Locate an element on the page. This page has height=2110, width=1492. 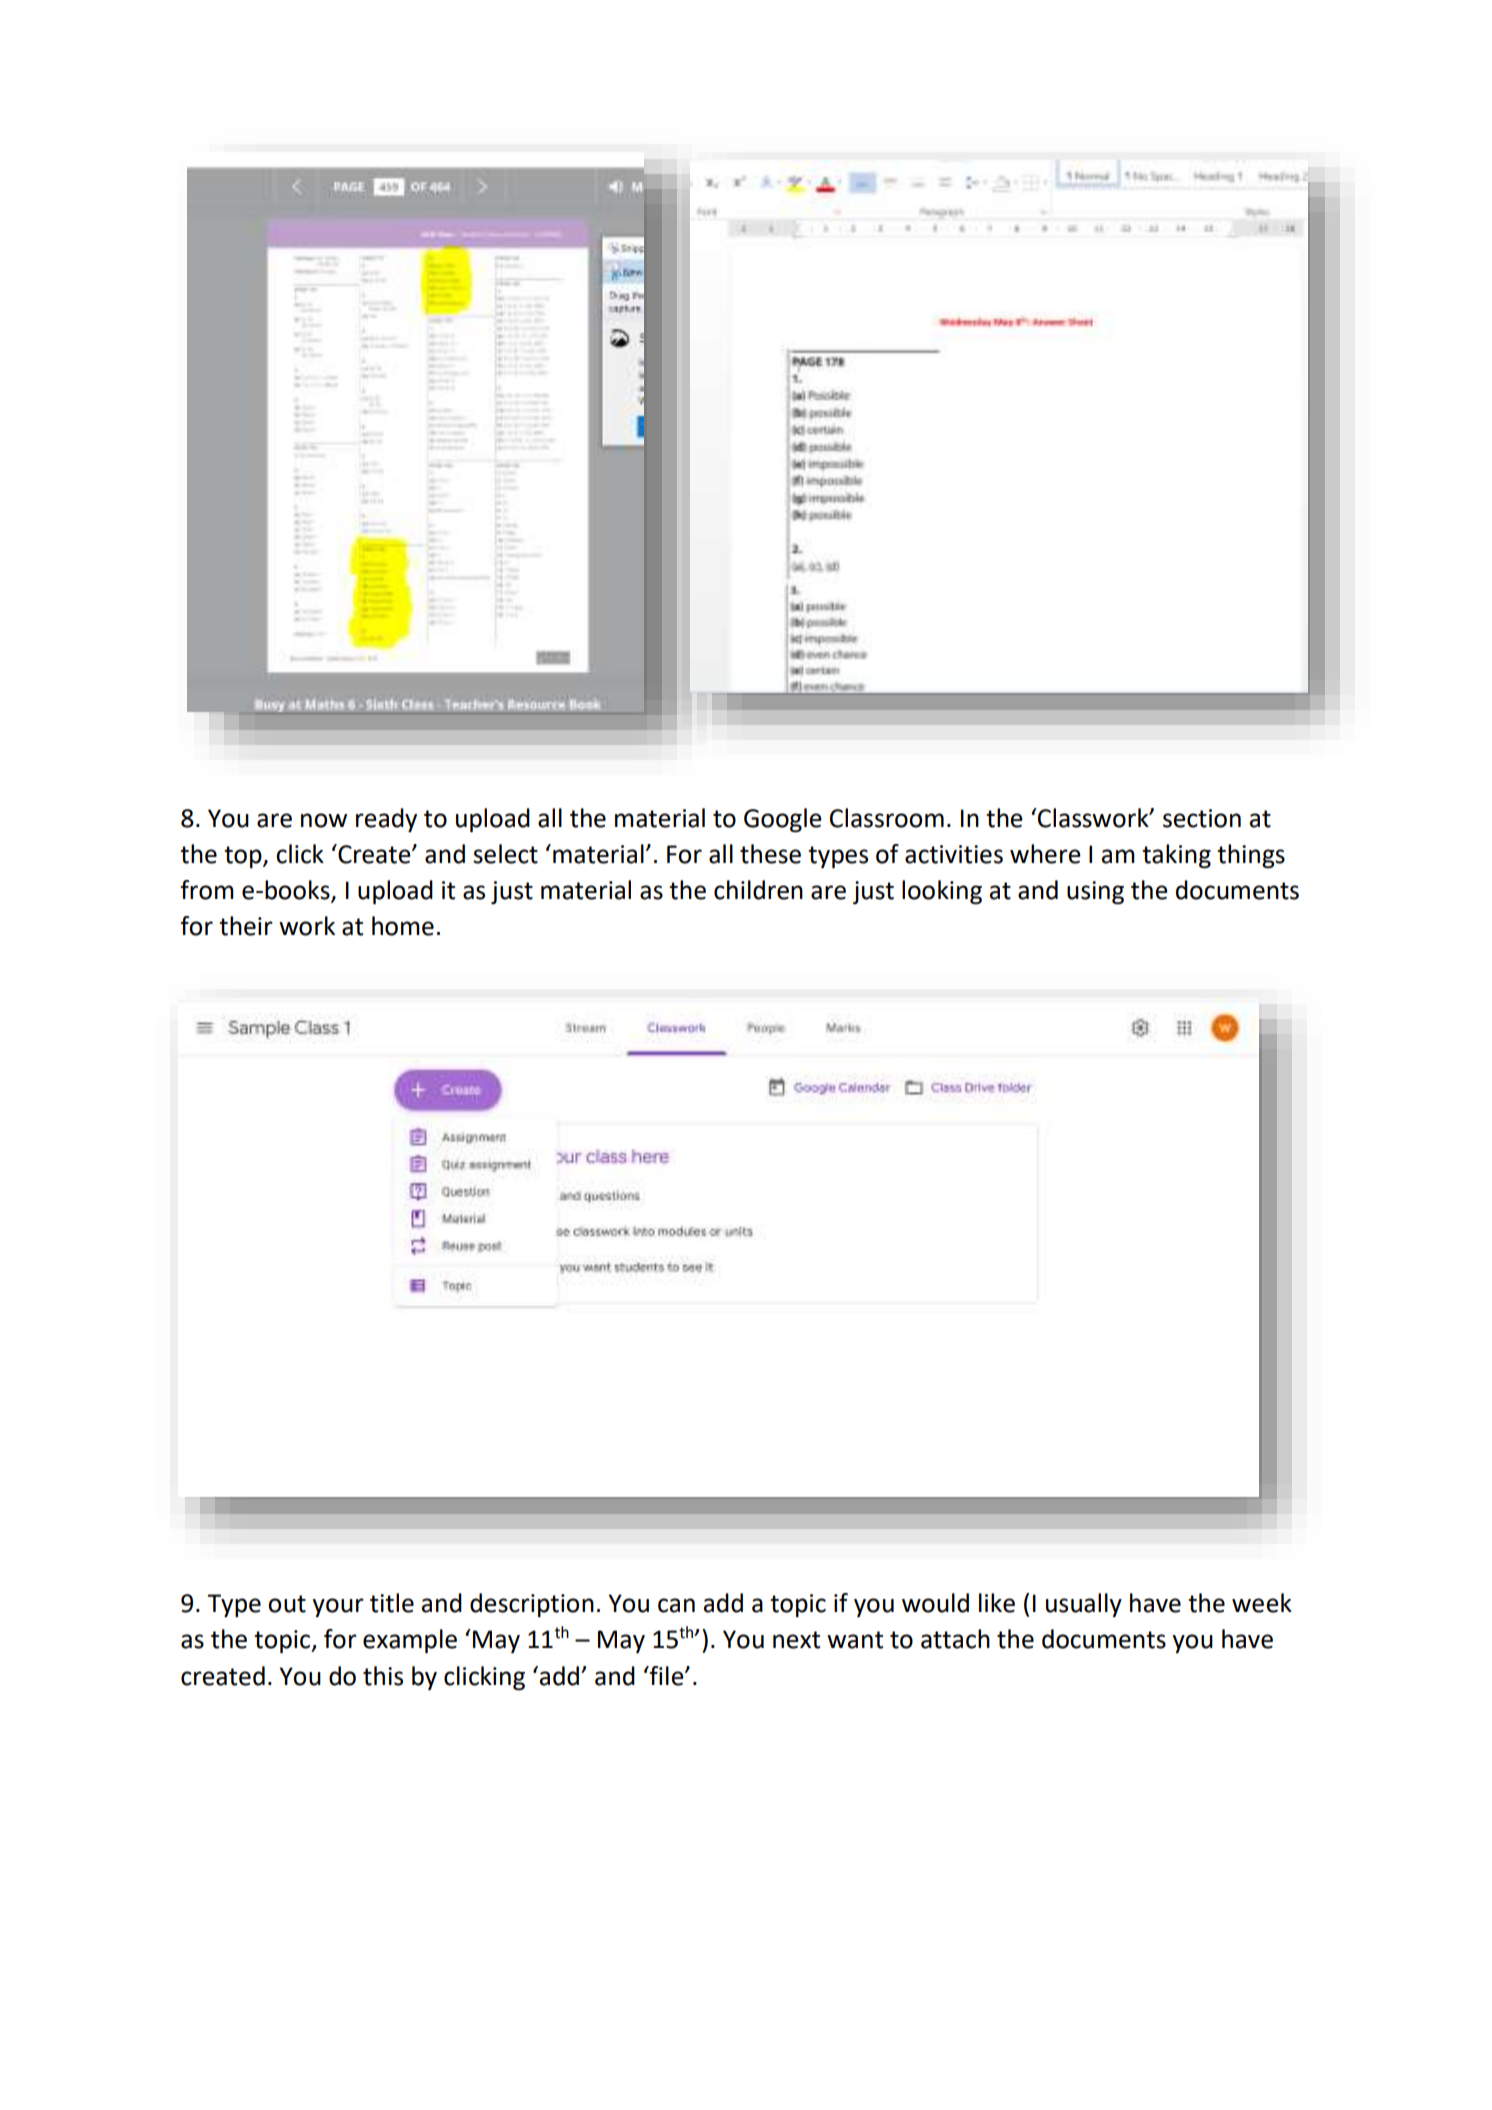
next is located at coordinates (796, 1640).
